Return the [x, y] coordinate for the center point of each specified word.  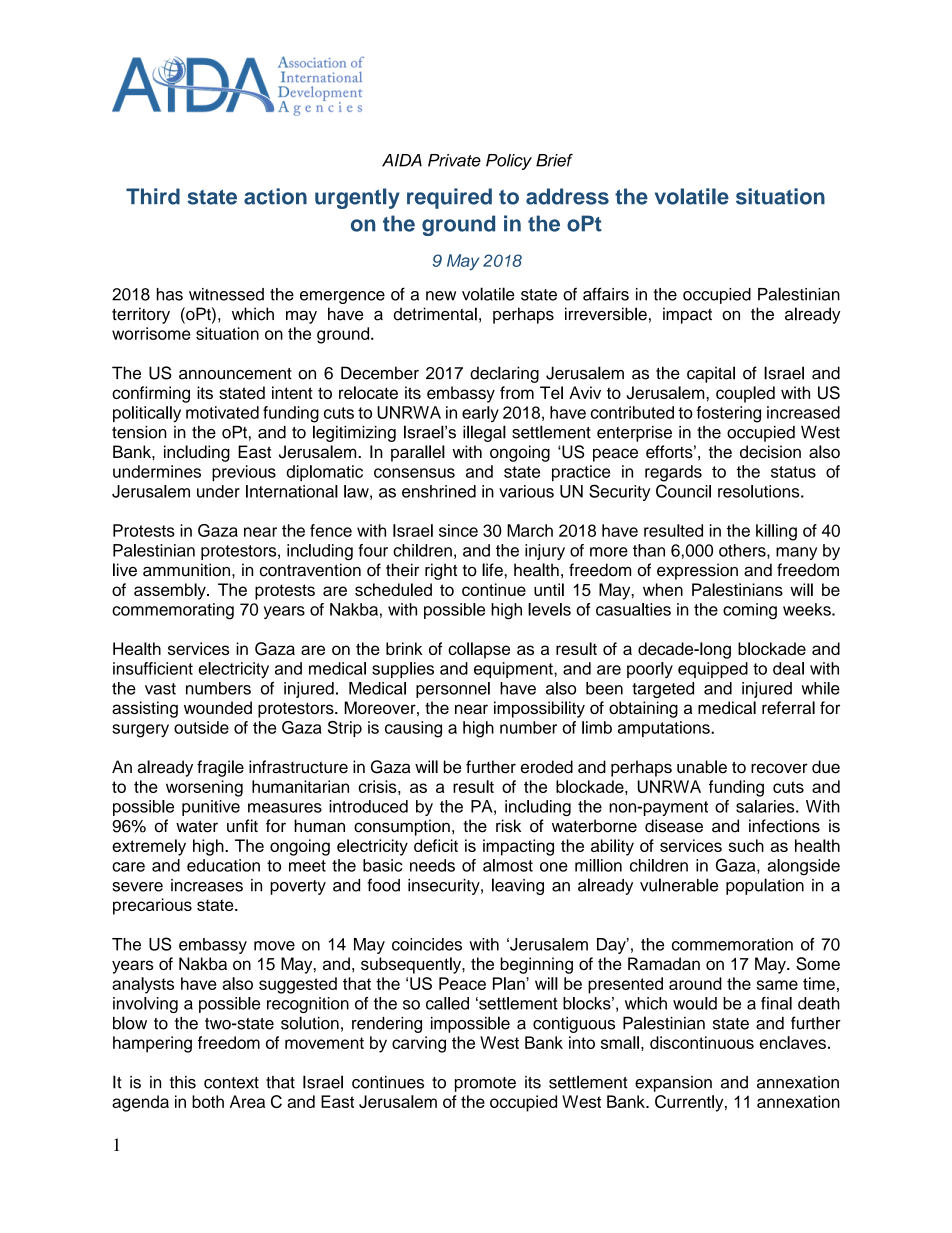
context [231, 1083]
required [449, 198]
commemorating [173, 611]
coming [750, 611]
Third [153, 196]
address [567, 196]
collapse [479, 650]
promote [485, 1084]
